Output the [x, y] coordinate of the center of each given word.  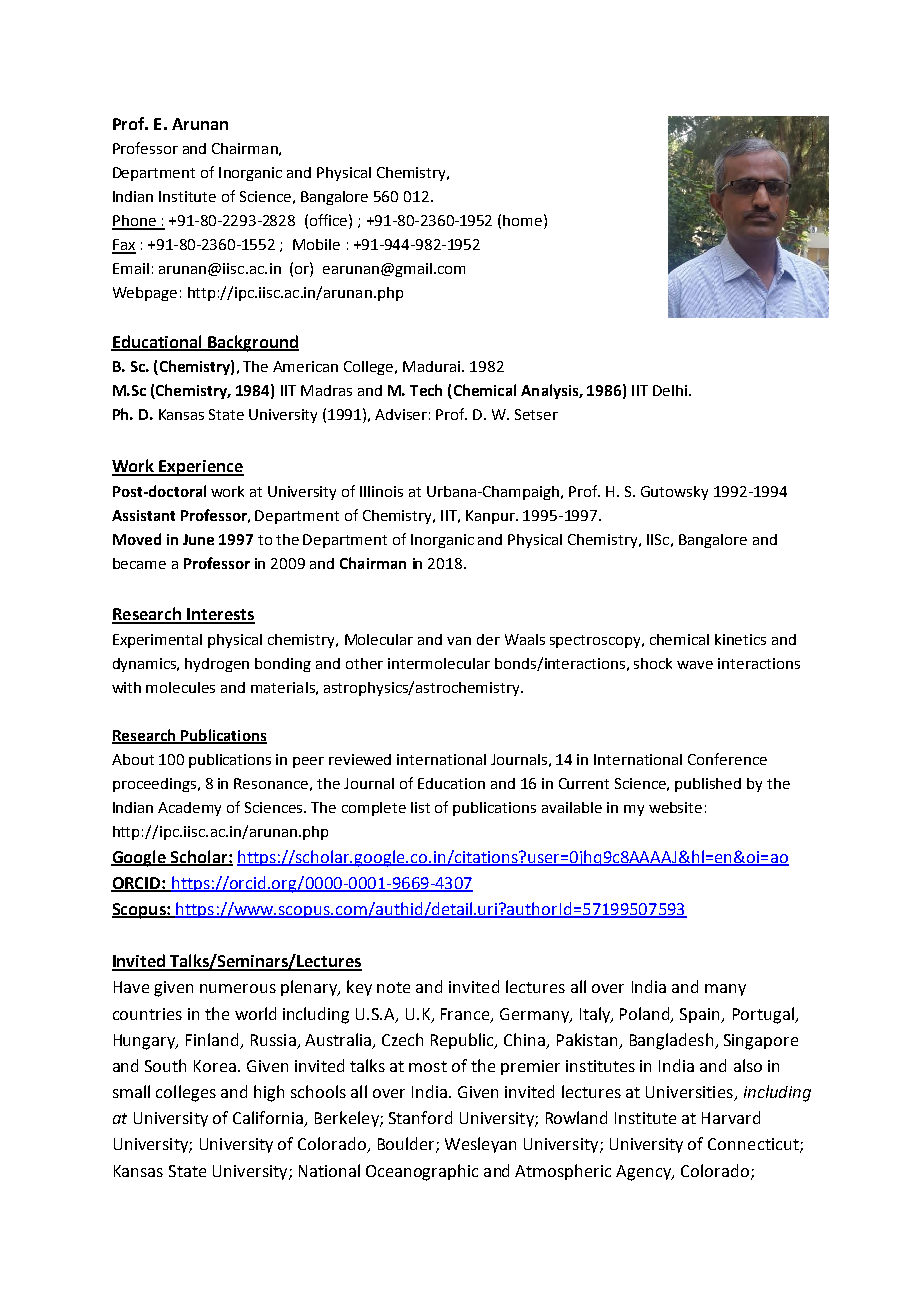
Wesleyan [480, 1145]
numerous [238, 988]
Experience [200, 468]
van [459, 641]
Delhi [670, 390]
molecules [180, 687]
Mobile [316, 244]
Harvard [731, 1117]
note [393, 987]
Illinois [381, 491]
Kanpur [491, 517]
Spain [701, 1015]
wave [695, 665]
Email [131, 268]
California [269, 1119]
